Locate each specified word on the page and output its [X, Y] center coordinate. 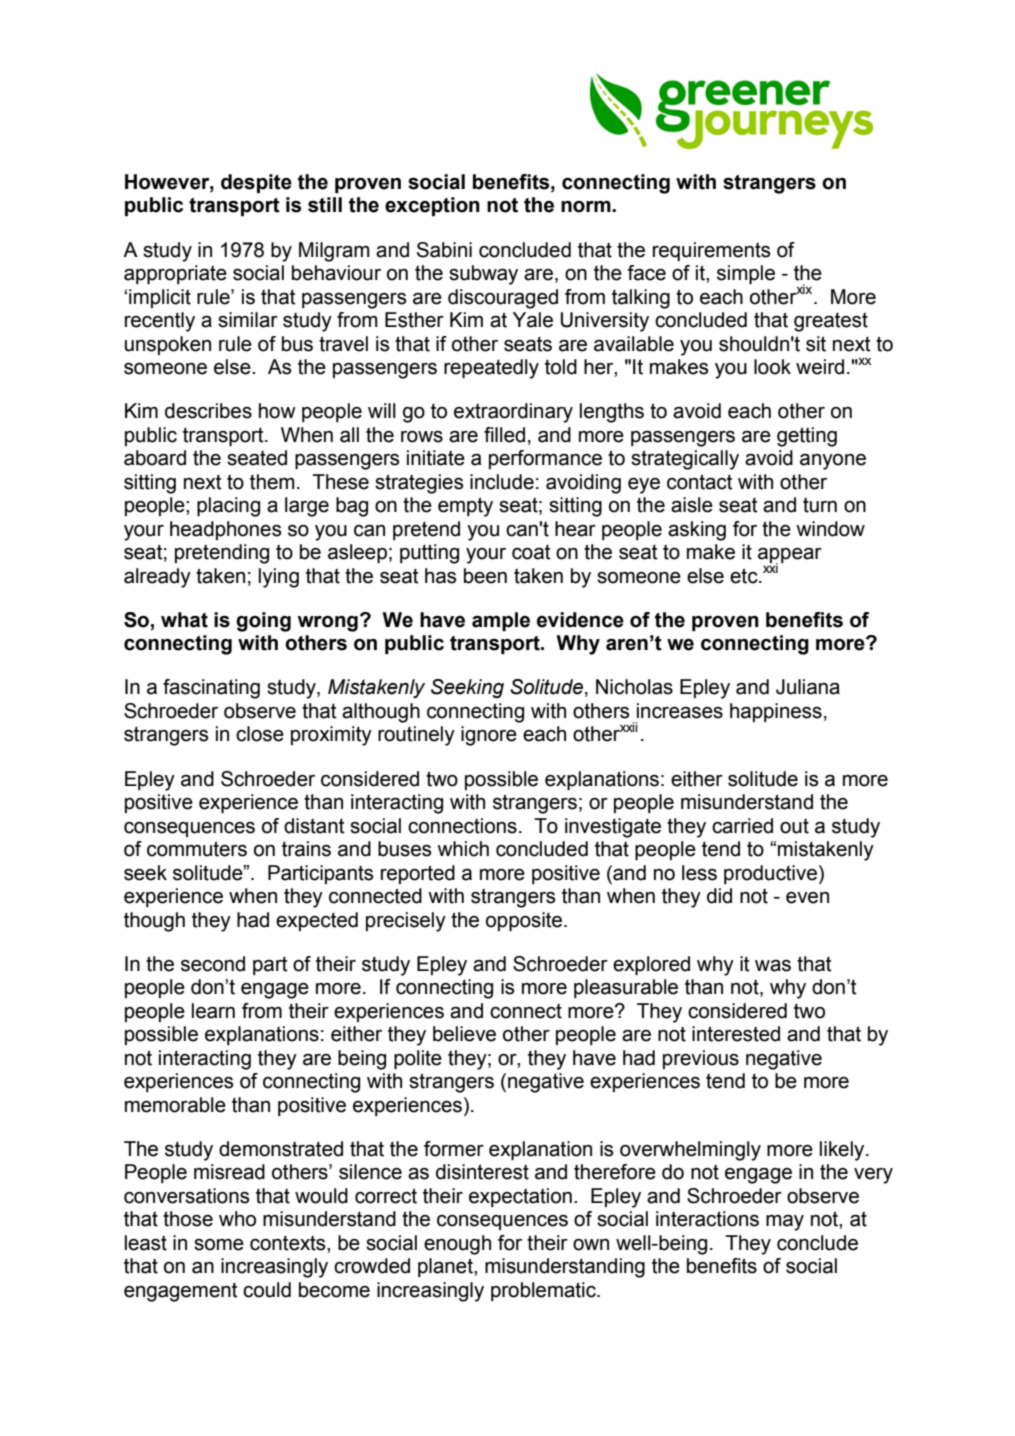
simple [746, 274]
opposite [525, 921]
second [213, 964]
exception [432, 206]
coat [531, 552]
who [237, 1219]
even [807, 898]
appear [790, 557]
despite [256, 183]
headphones [226, 530]
